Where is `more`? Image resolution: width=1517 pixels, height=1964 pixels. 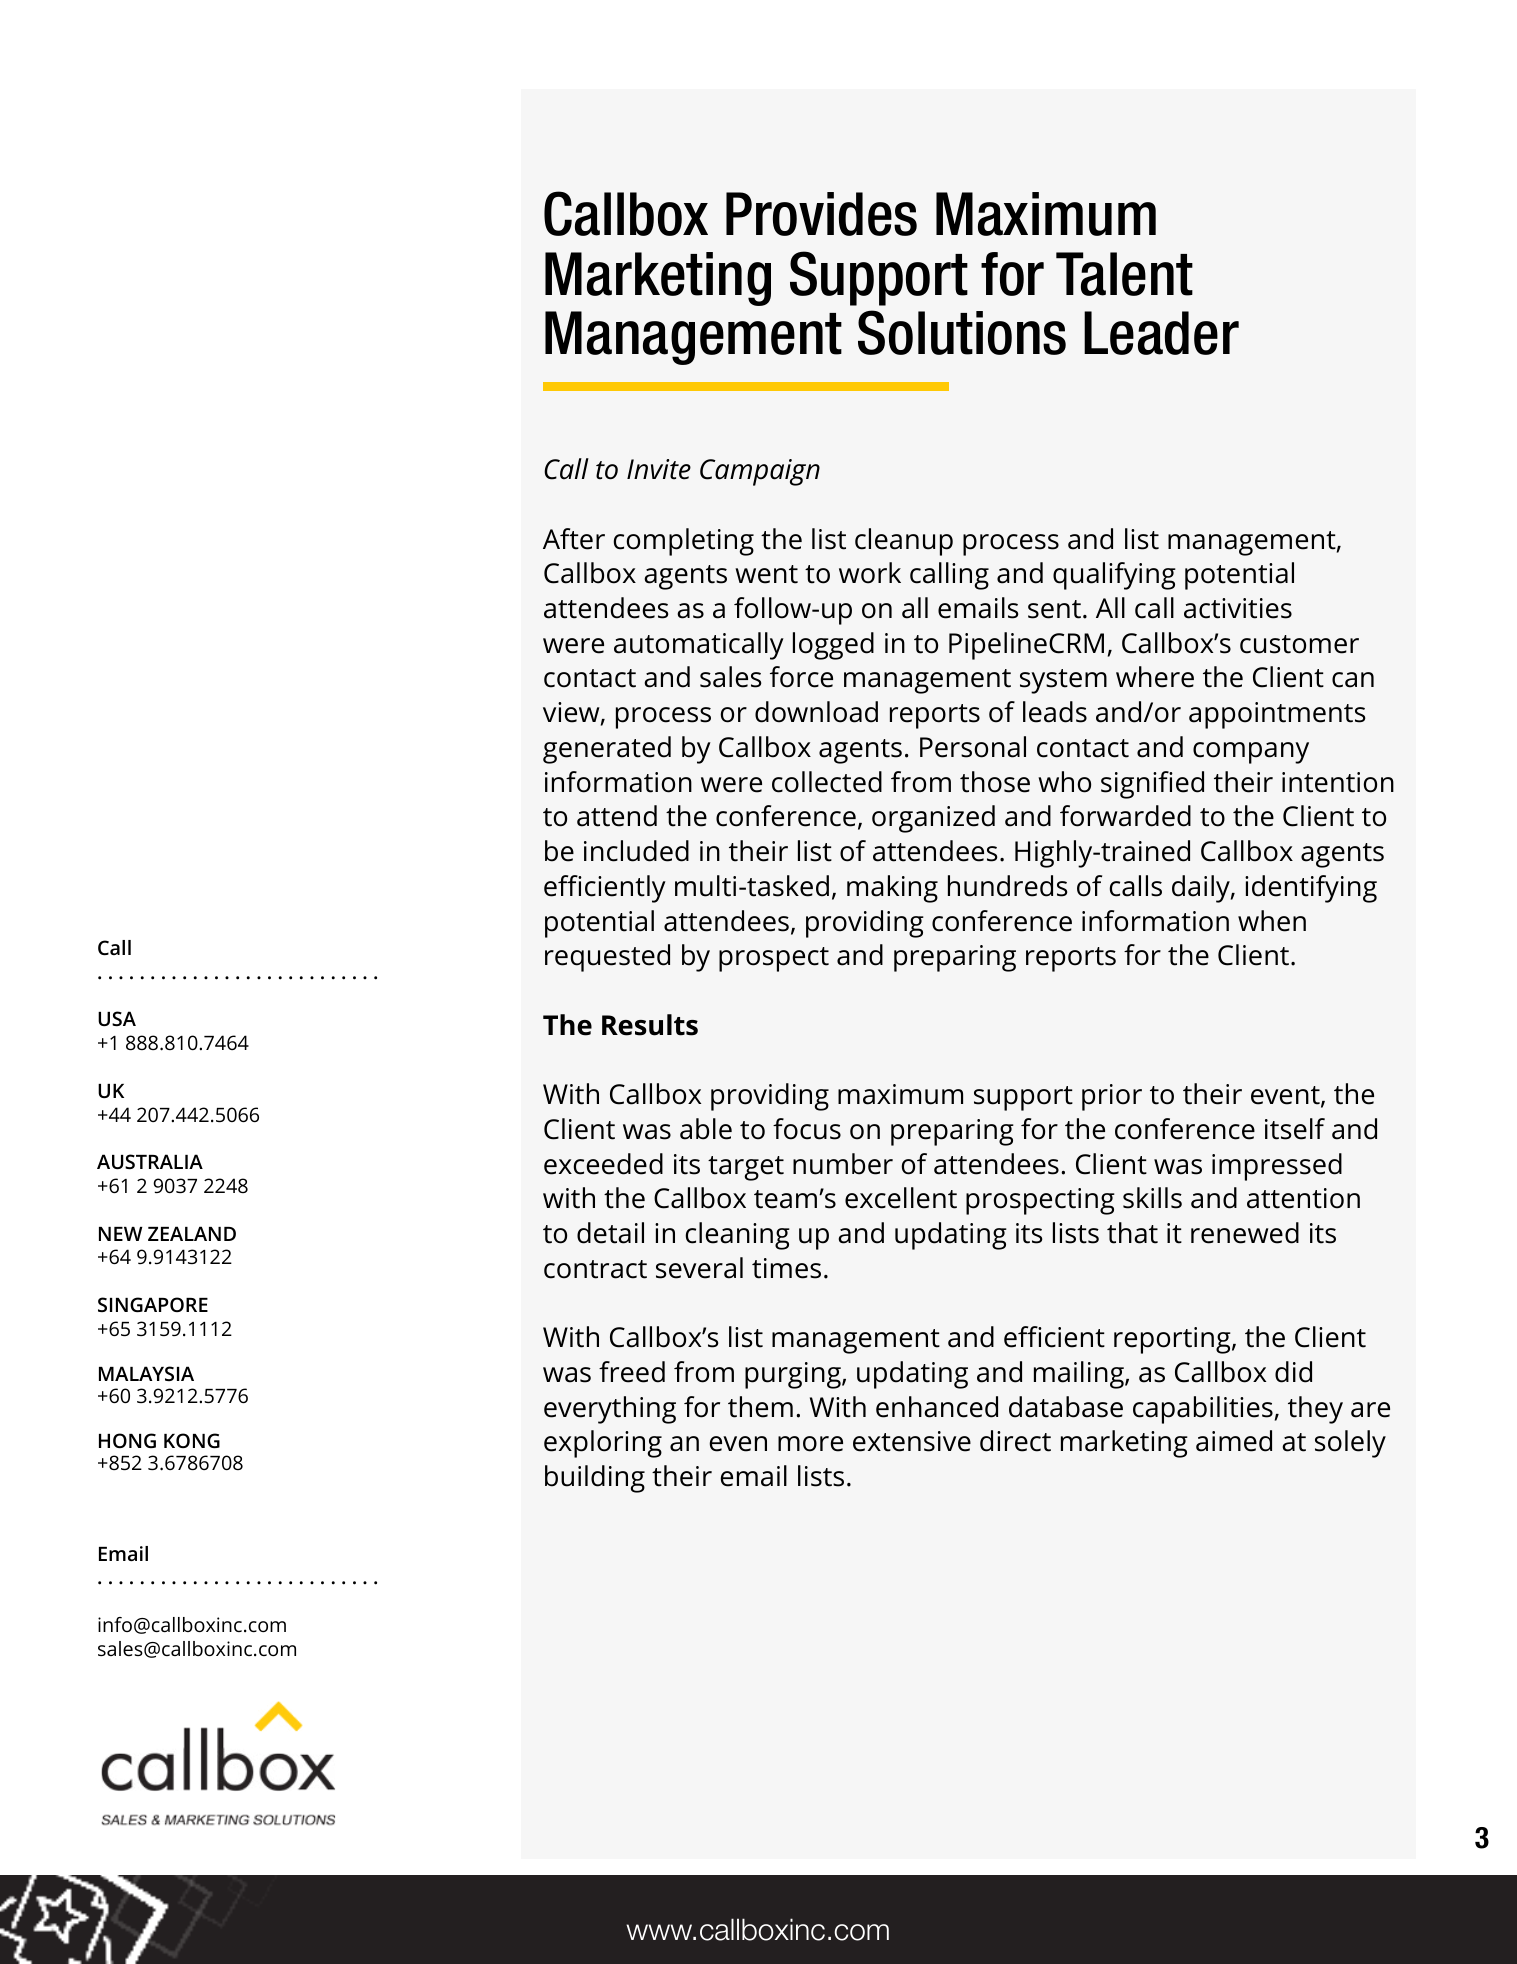 more is located at coordinates (810, 1444).
